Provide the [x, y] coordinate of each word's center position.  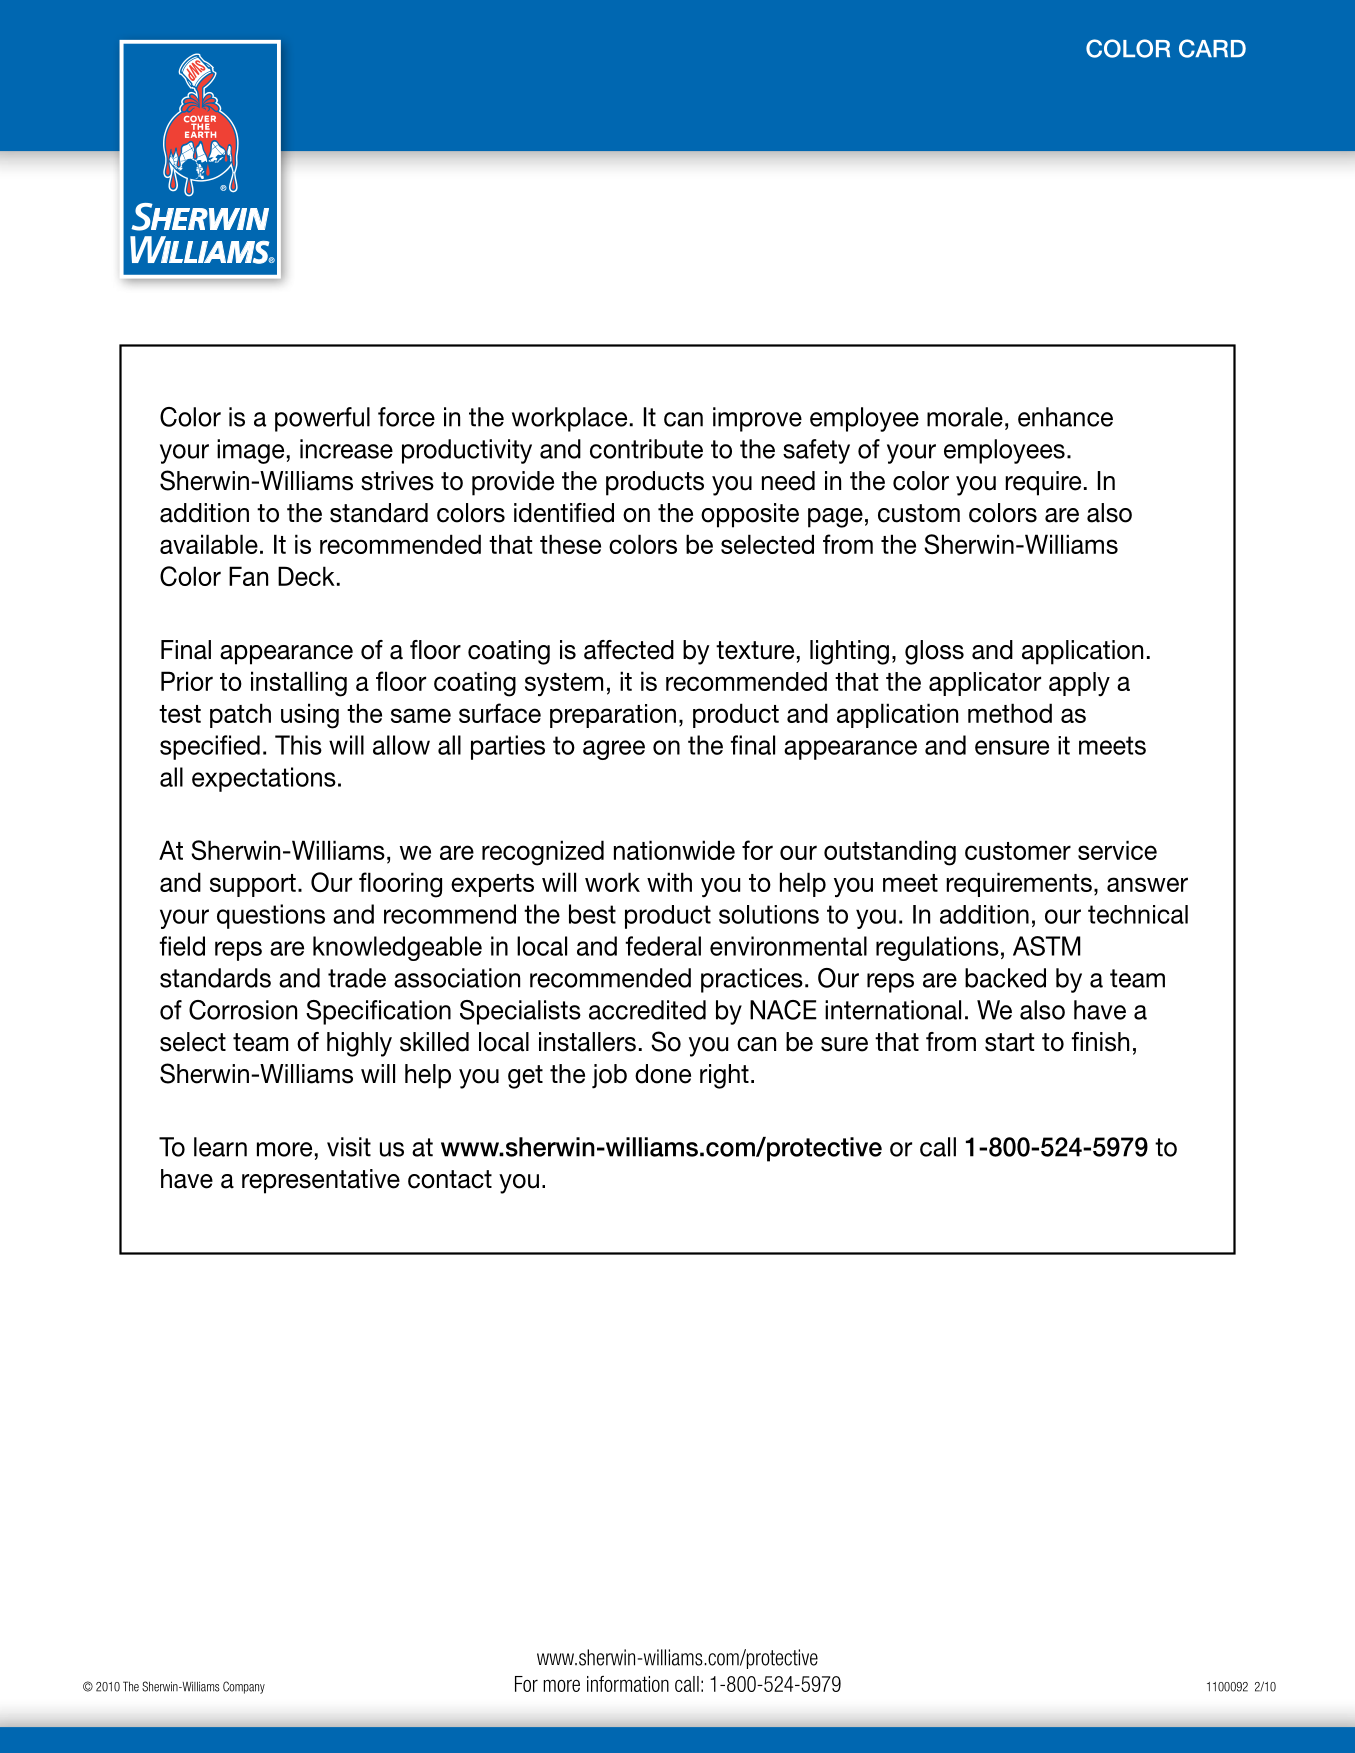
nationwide [674, 850]
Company [244, 1687]
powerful [322, 419]
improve [757, 419]
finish [1100, 1042]
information [628, 1684]
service [1117, 850]
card [1212, 48]
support [253, 885]
